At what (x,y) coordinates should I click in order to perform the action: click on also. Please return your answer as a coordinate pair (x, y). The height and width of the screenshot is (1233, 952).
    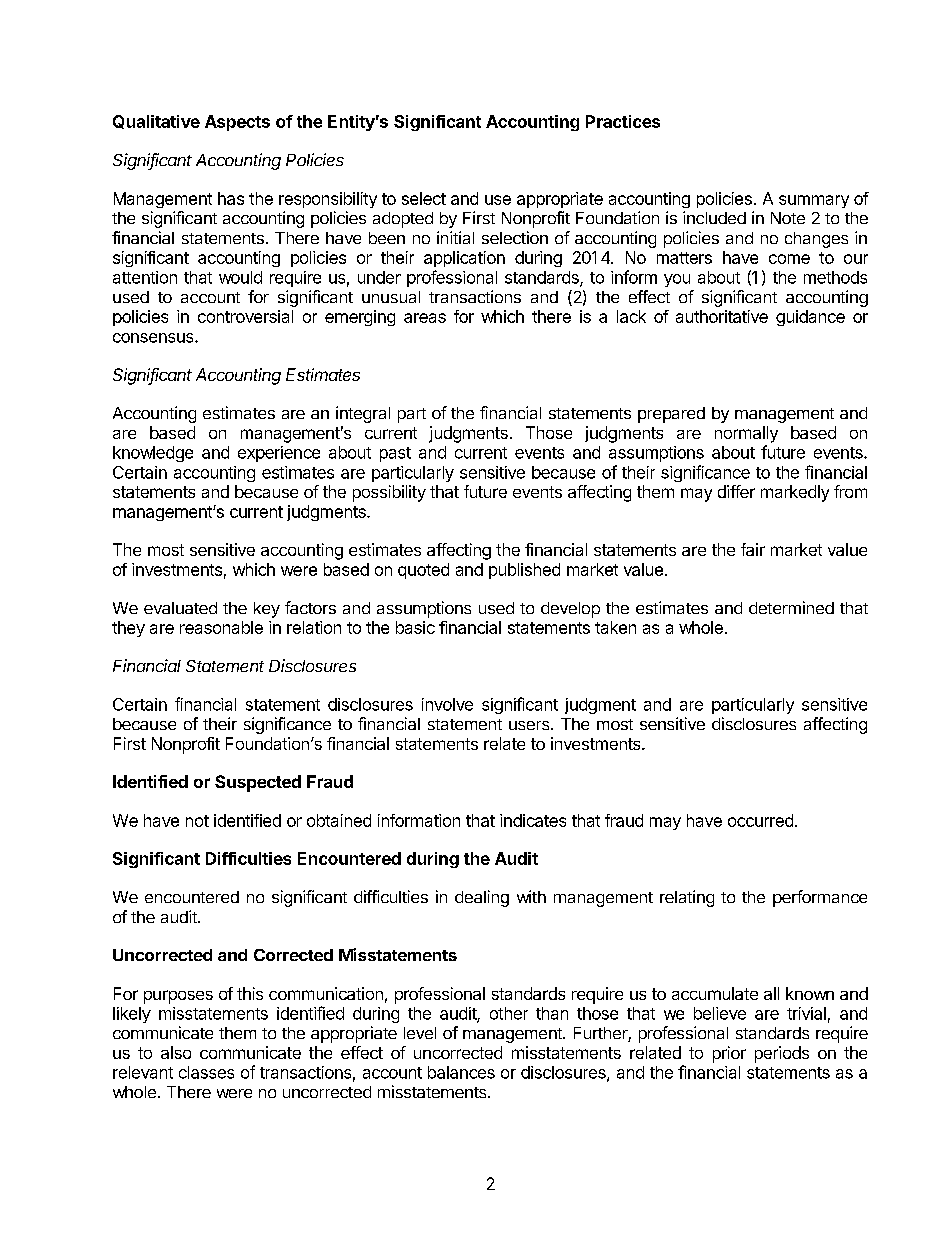
    Looking at the image, I should click on (176, 1052).
